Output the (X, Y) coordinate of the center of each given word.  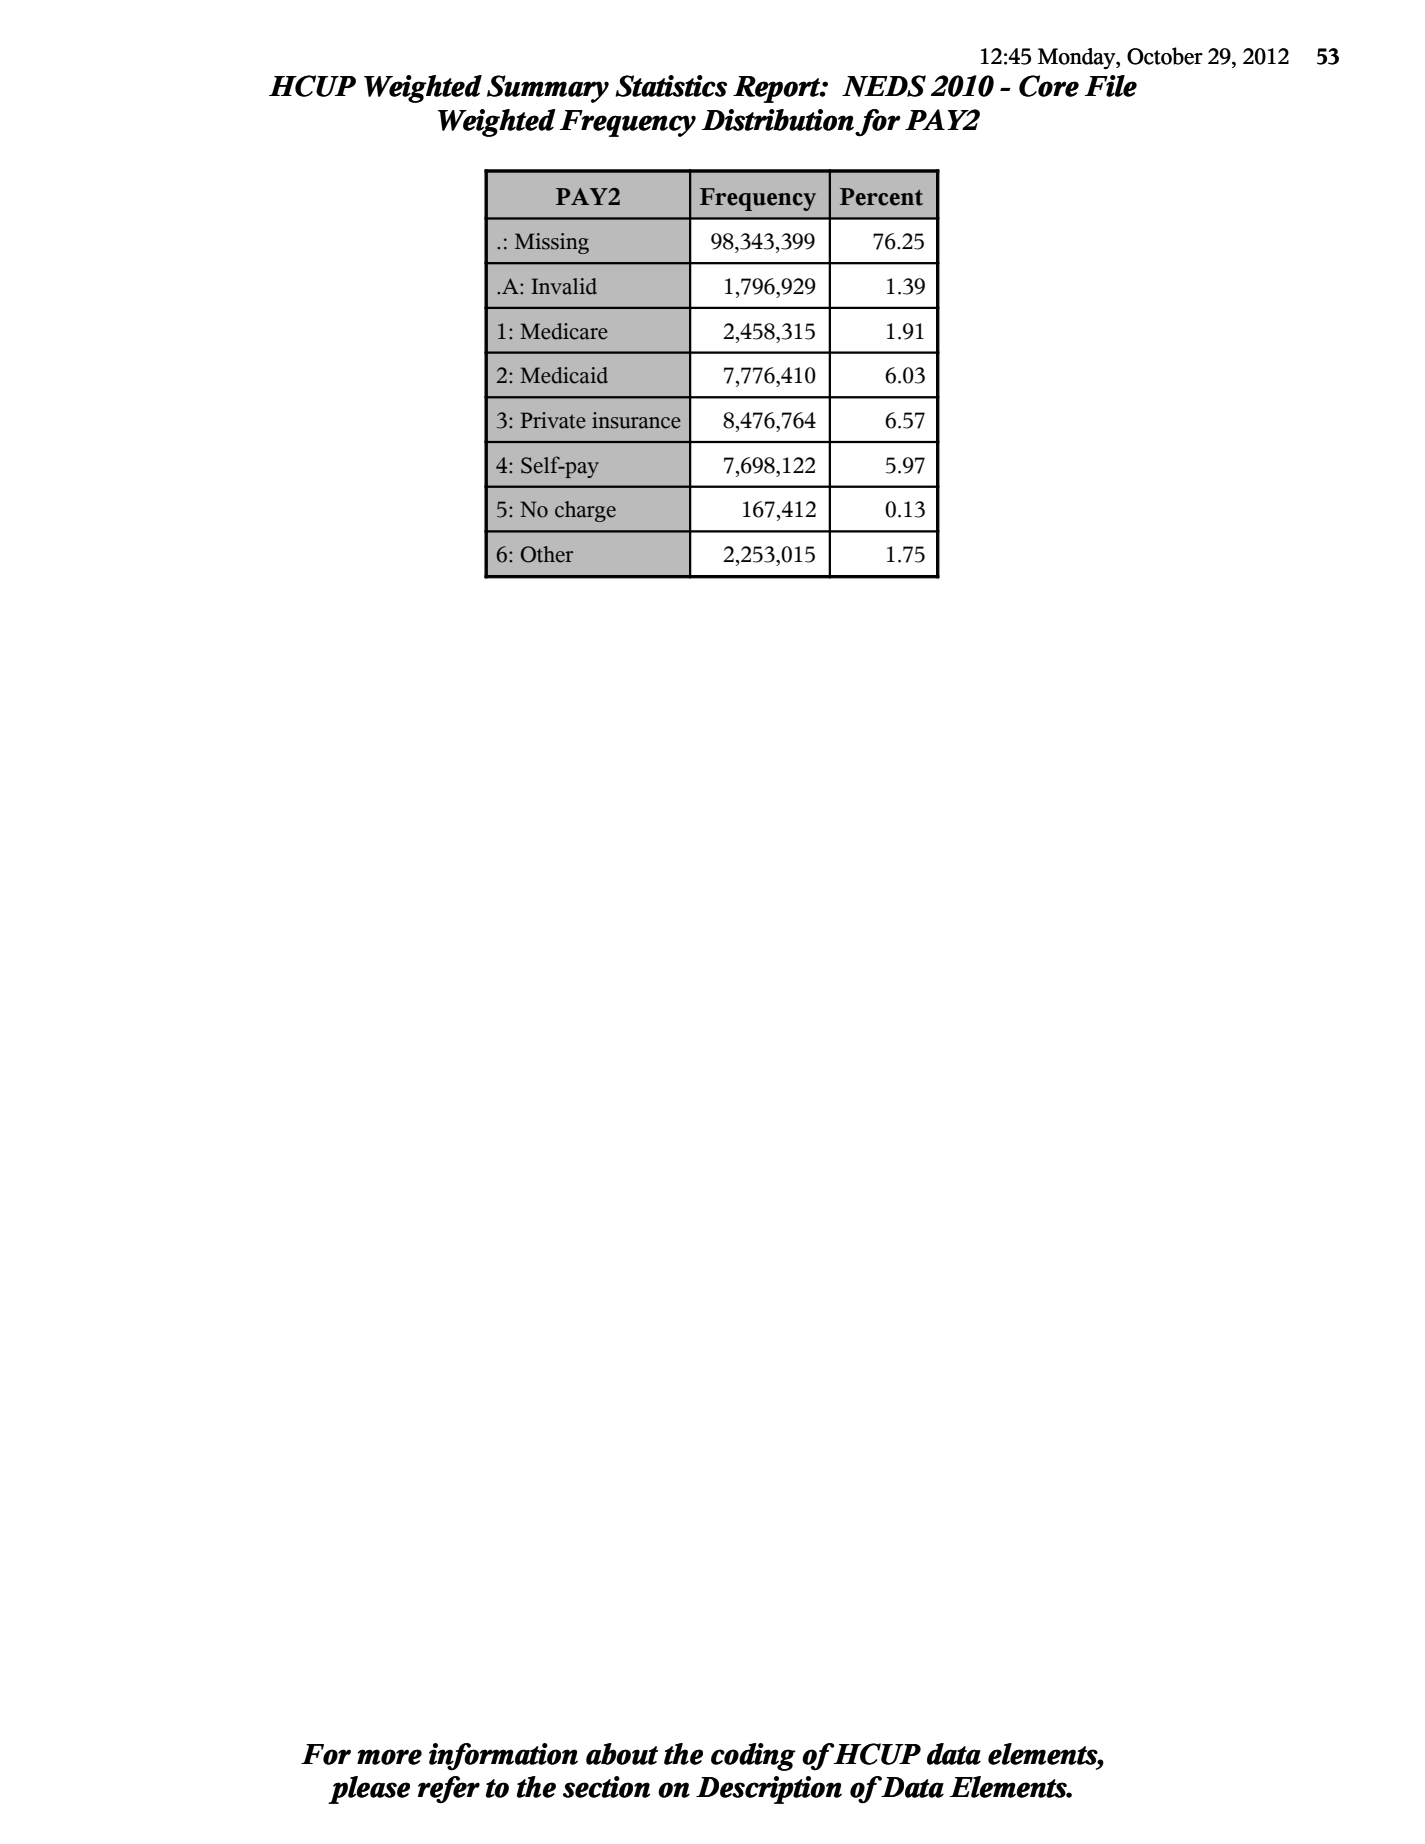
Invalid (564, 286)
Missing (552, 243)
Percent (881, 197)
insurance (636, 420)
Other (547, 554)
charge (585, 511)
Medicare (564, 331)
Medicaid (564, 375)
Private (553, 420)
